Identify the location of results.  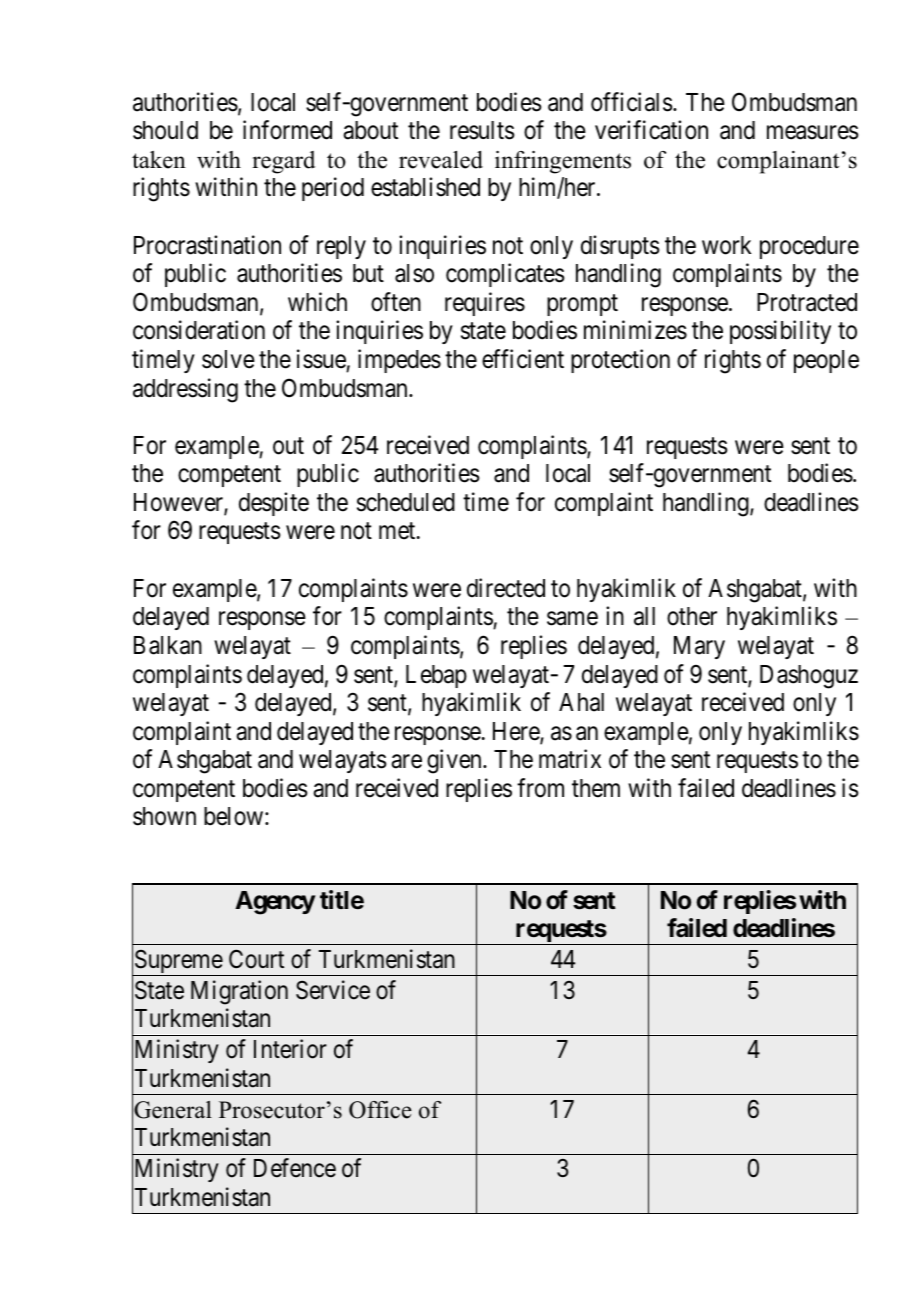
(482, 130).
